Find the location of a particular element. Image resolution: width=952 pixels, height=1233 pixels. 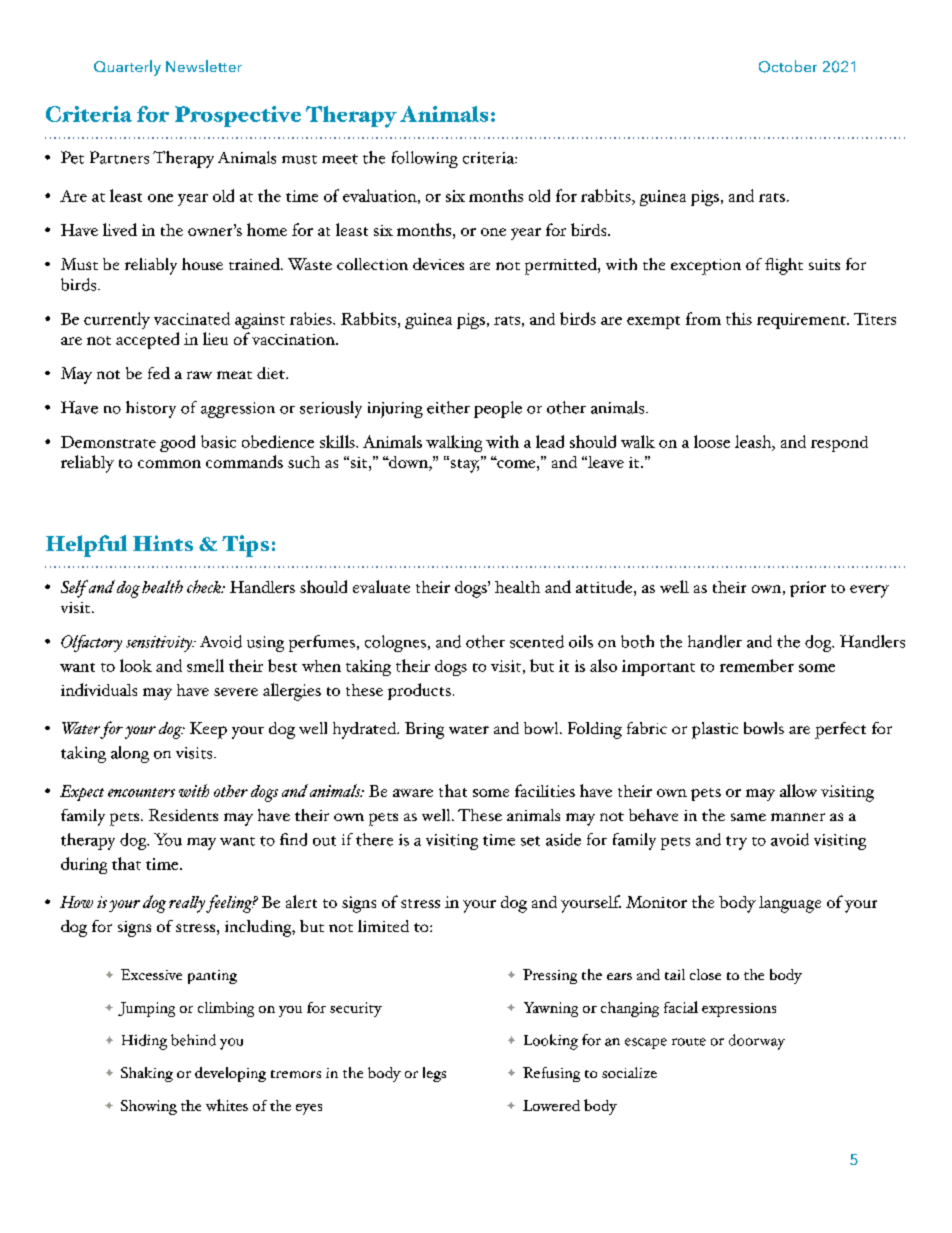

devices is located at coordinates (438, 264).
